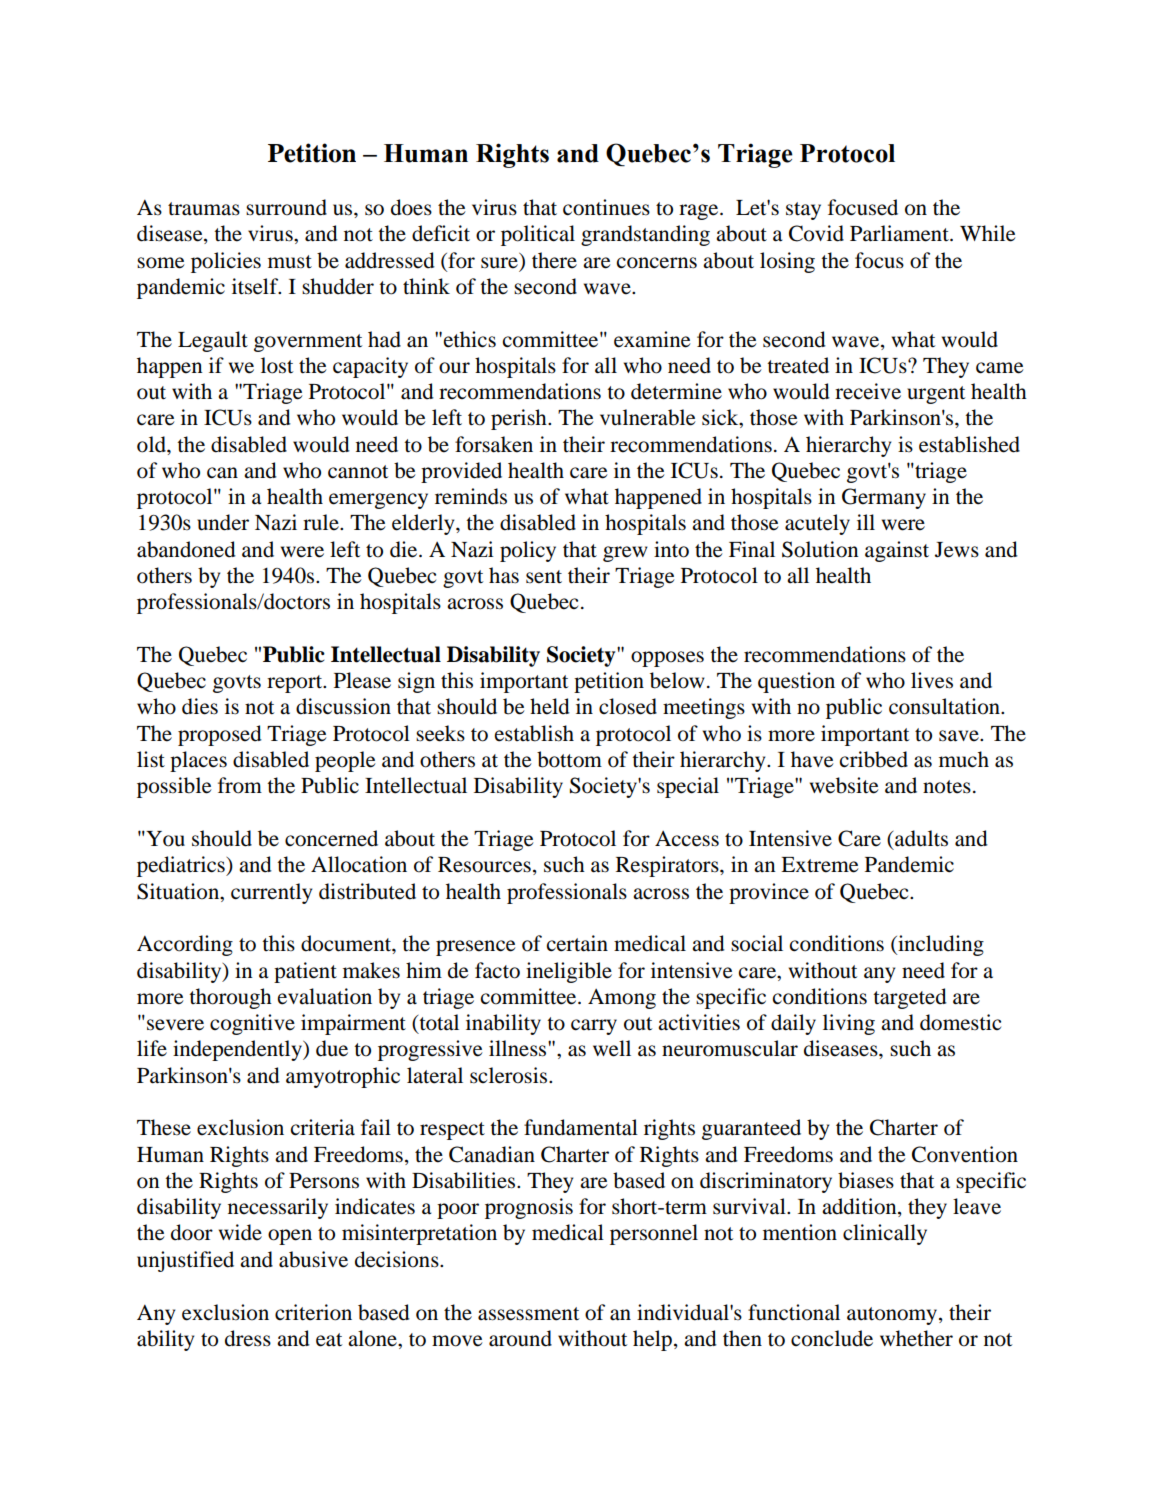 The image size is (1164, 1506). I want to click on certain, so click(577, 943).
